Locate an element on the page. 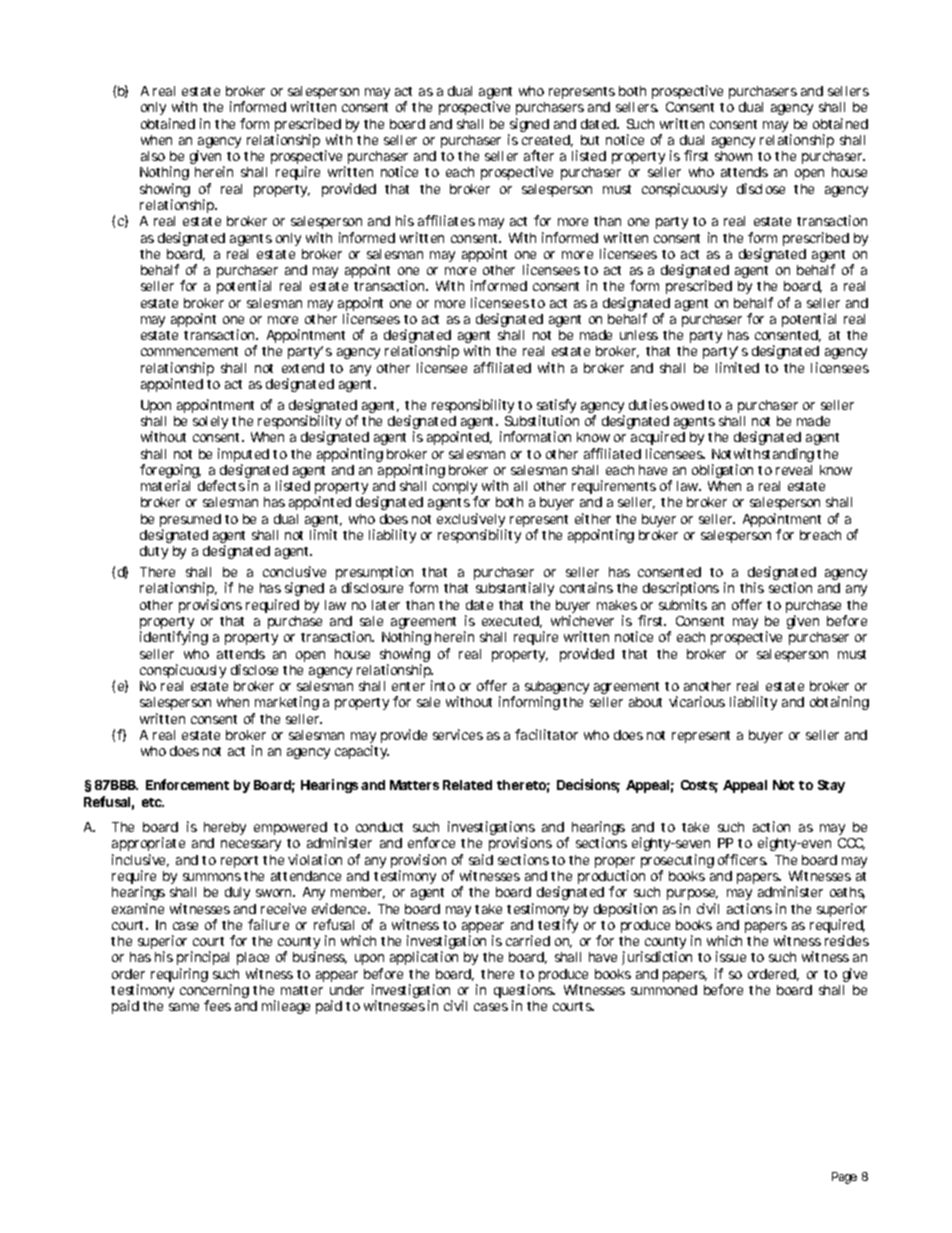  fees is located at coordinates (217, 1005).
